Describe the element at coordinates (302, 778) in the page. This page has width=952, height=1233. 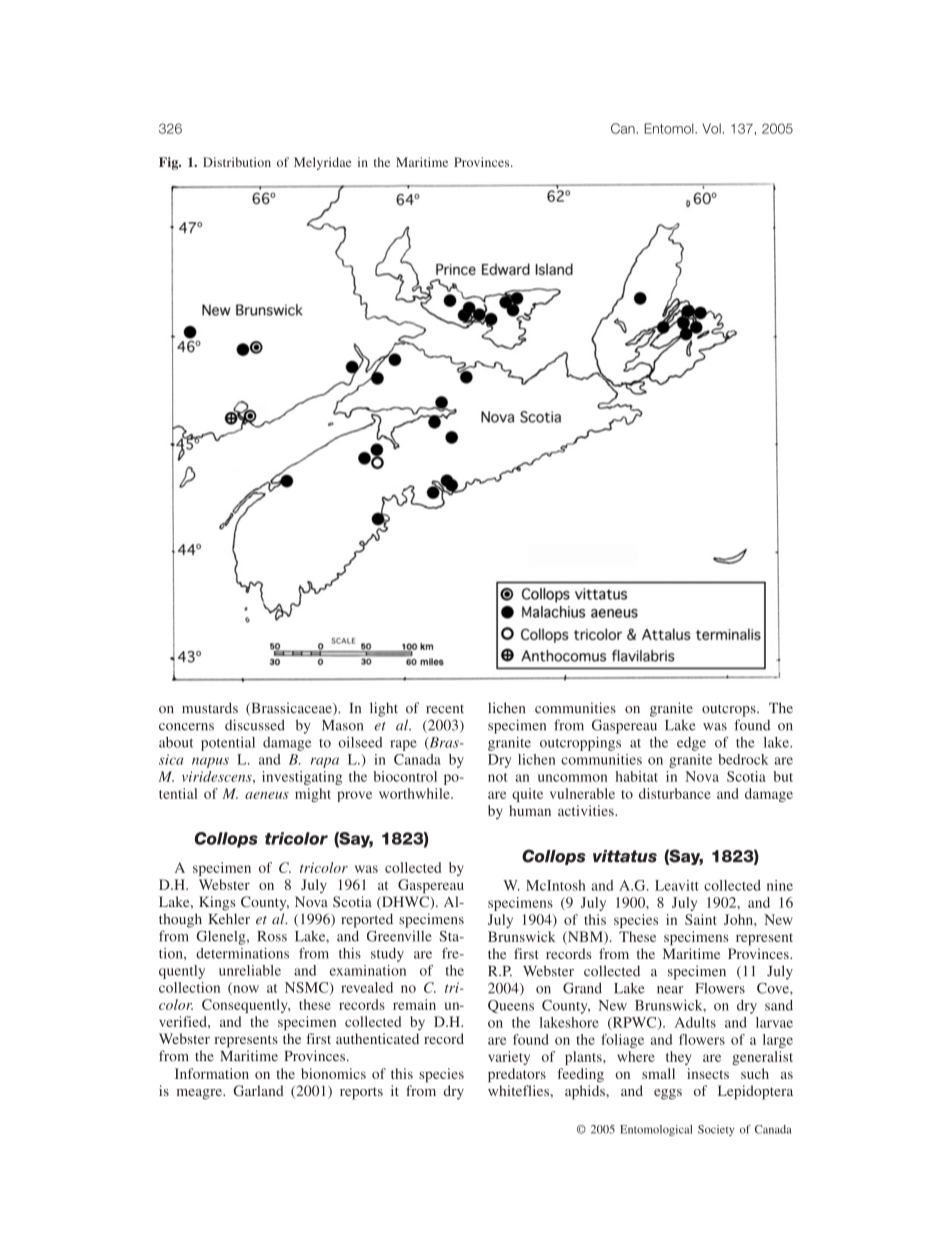
I see `investigating` at that location.
